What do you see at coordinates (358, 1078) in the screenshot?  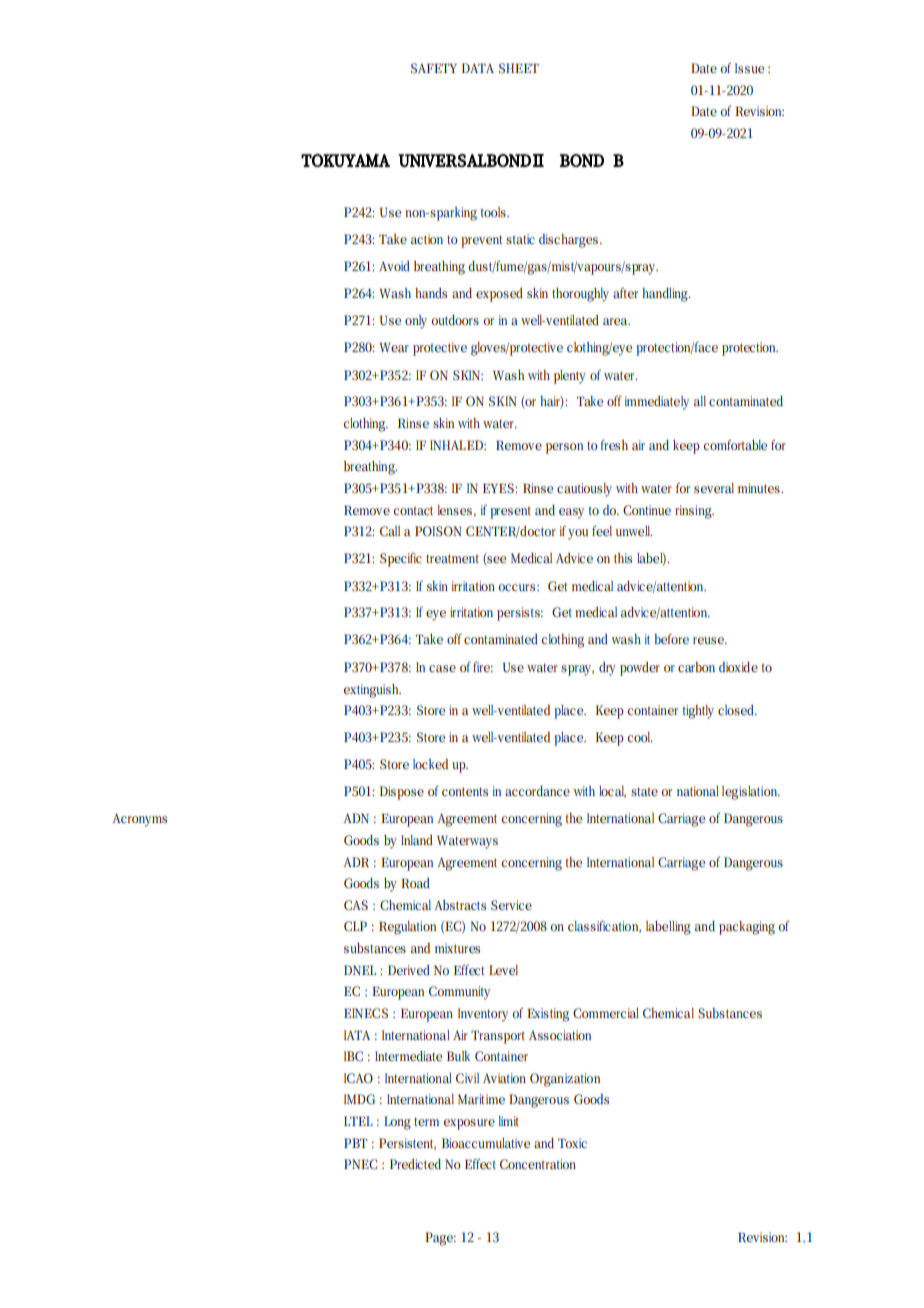 I see `ICAO` at bounding box center [358, 1078].
